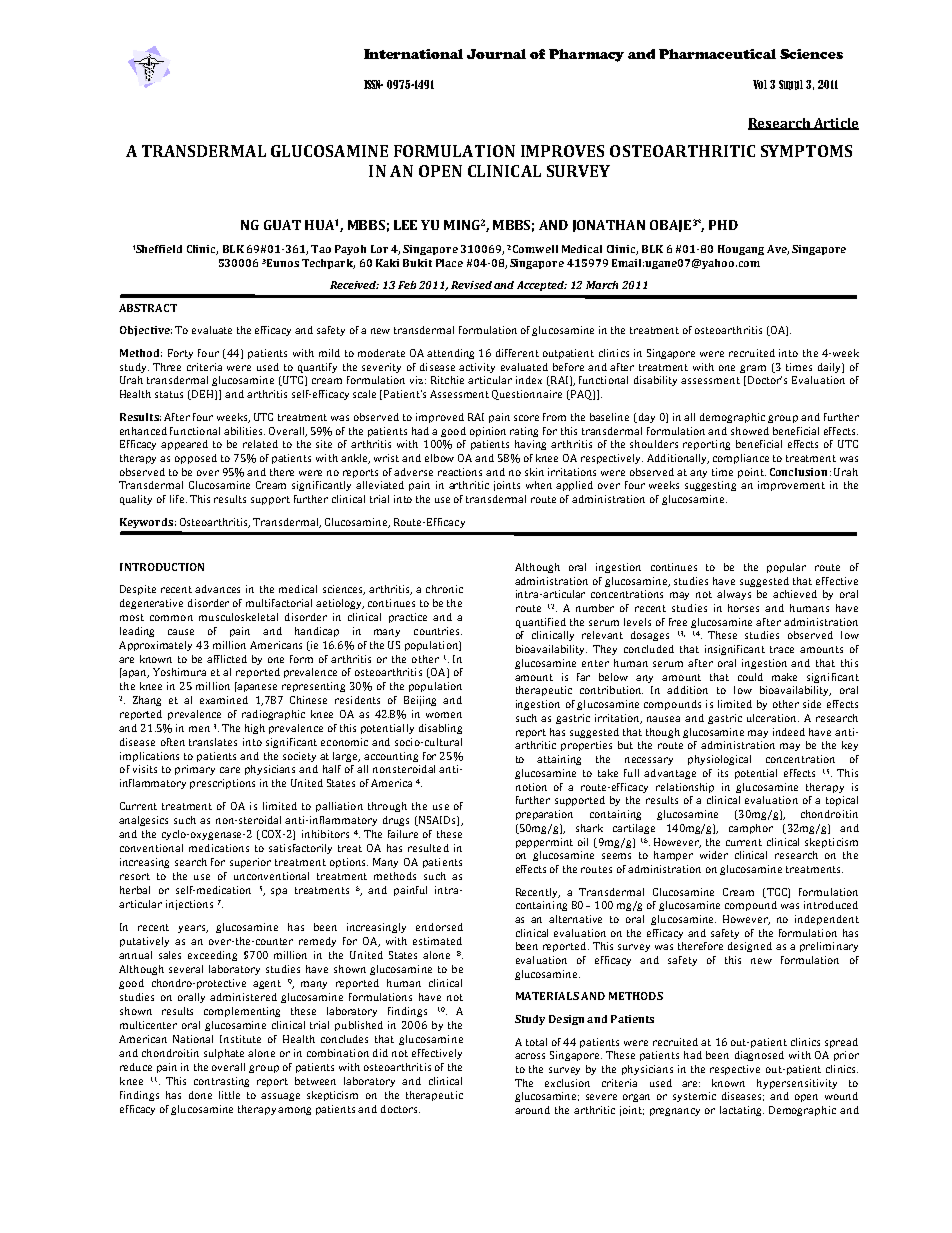 The width and height of the image is (952, 1233). Describe the element at coordinates (221, 1082) in the image. I see `contrasting` at that location.
